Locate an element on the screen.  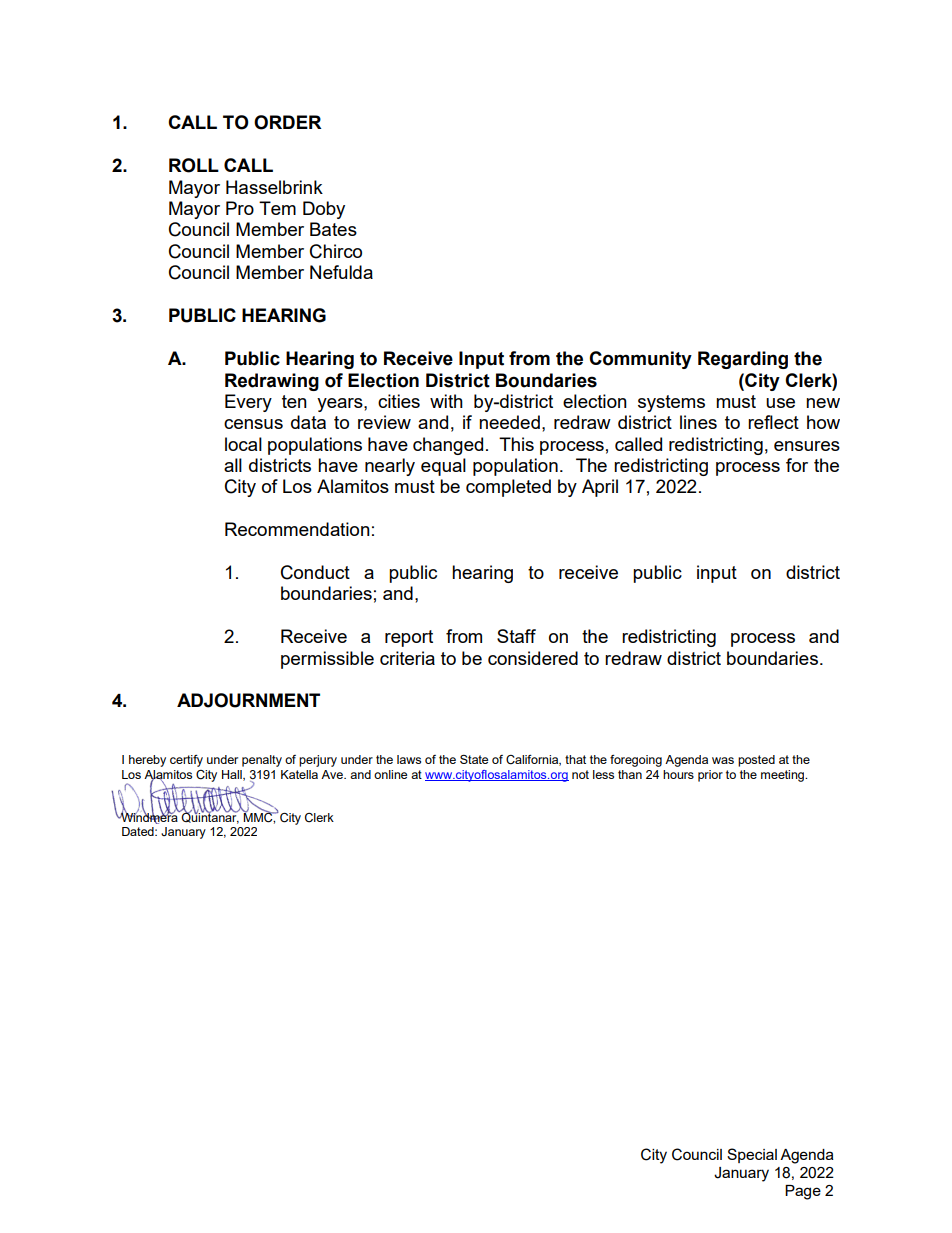
Hall is located at coordinates (233, 775).
